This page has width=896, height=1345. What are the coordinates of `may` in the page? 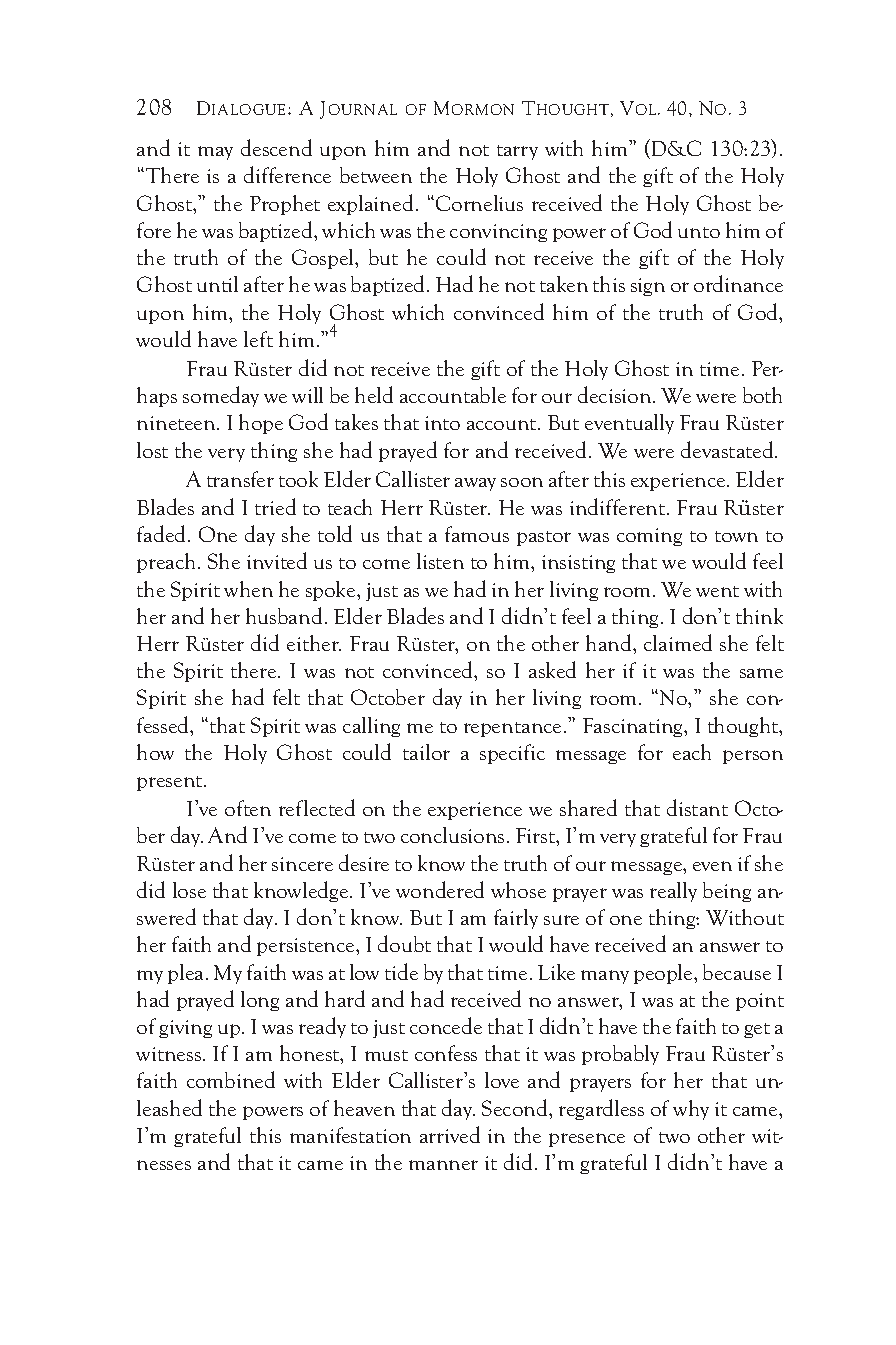 It's located at (215, 153).
